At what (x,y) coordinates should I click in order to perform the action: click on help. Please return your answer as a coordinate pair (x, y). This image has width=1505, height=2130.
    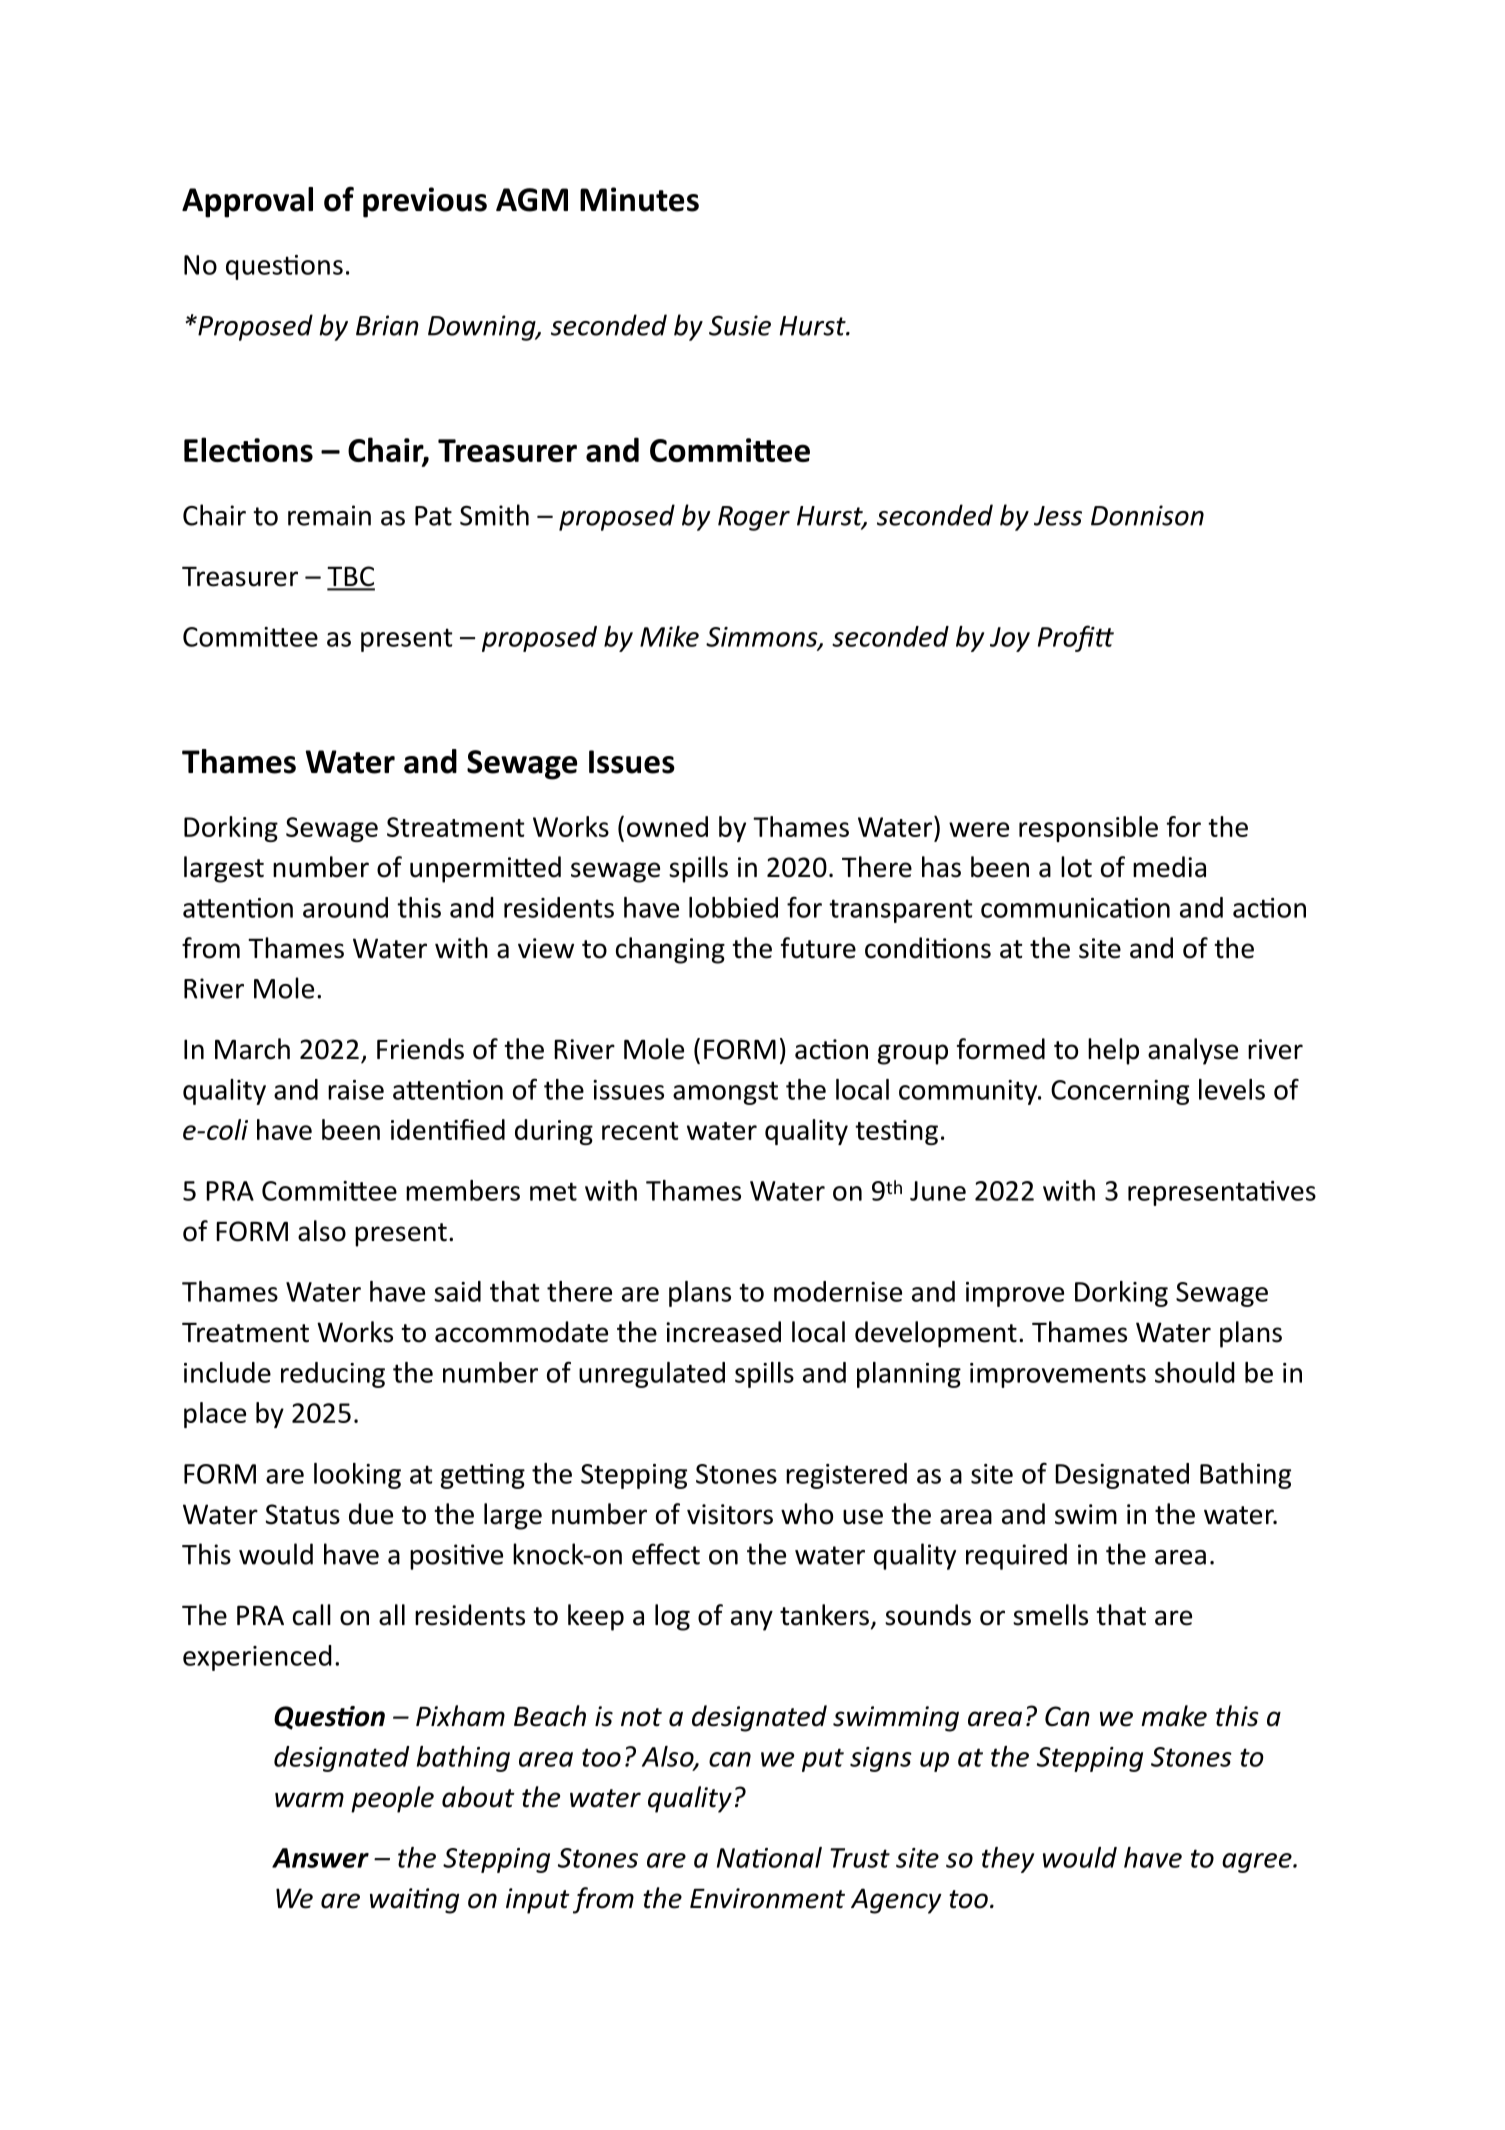
    Looking at the image, I should click on (1113, 1051).
